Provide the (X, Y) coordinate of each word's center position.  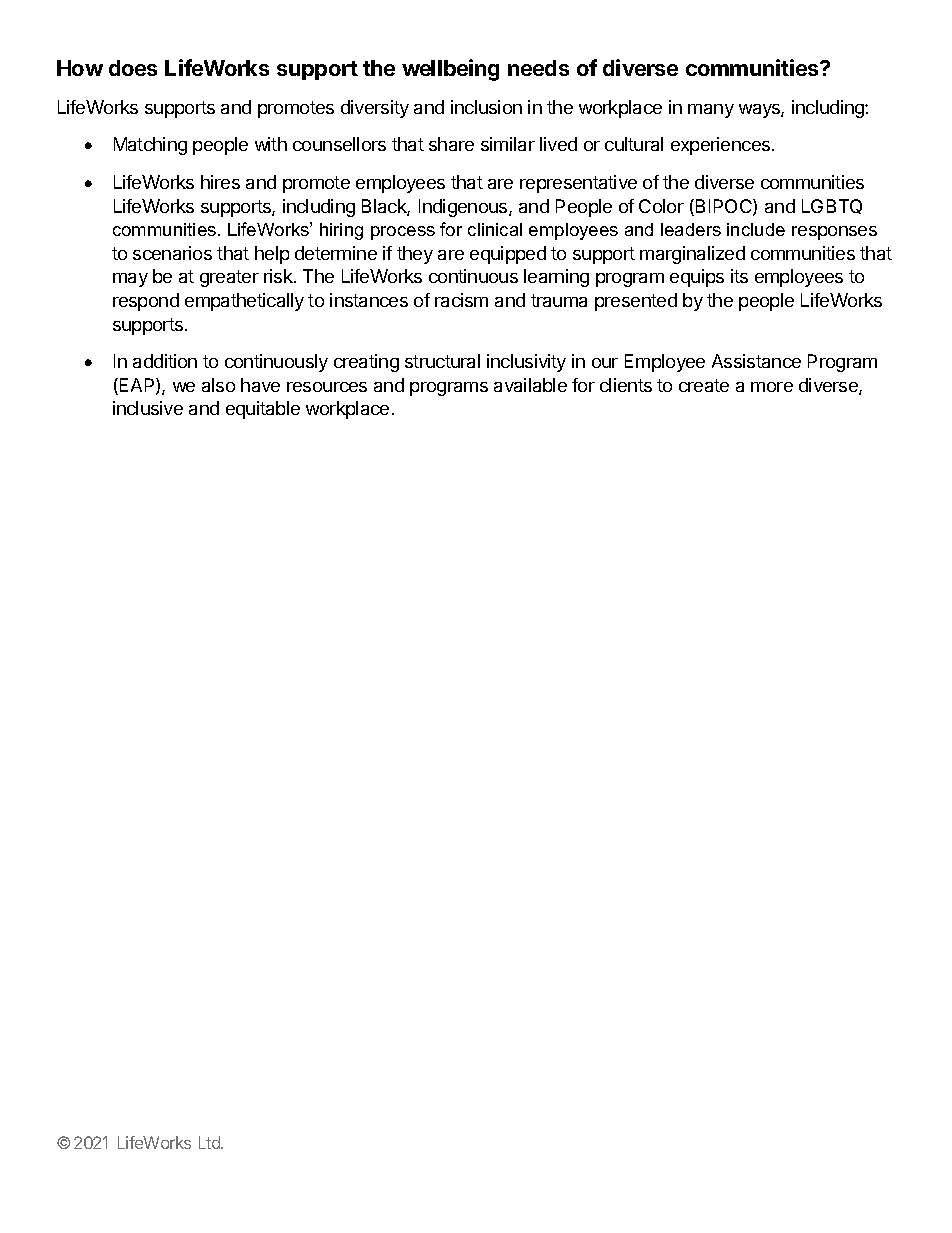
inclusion (486, 107)
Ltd (210, 1142)
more (772, 387)
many (711, 111)
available (530, 385)
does (133, 68)
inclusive (148, 408)
